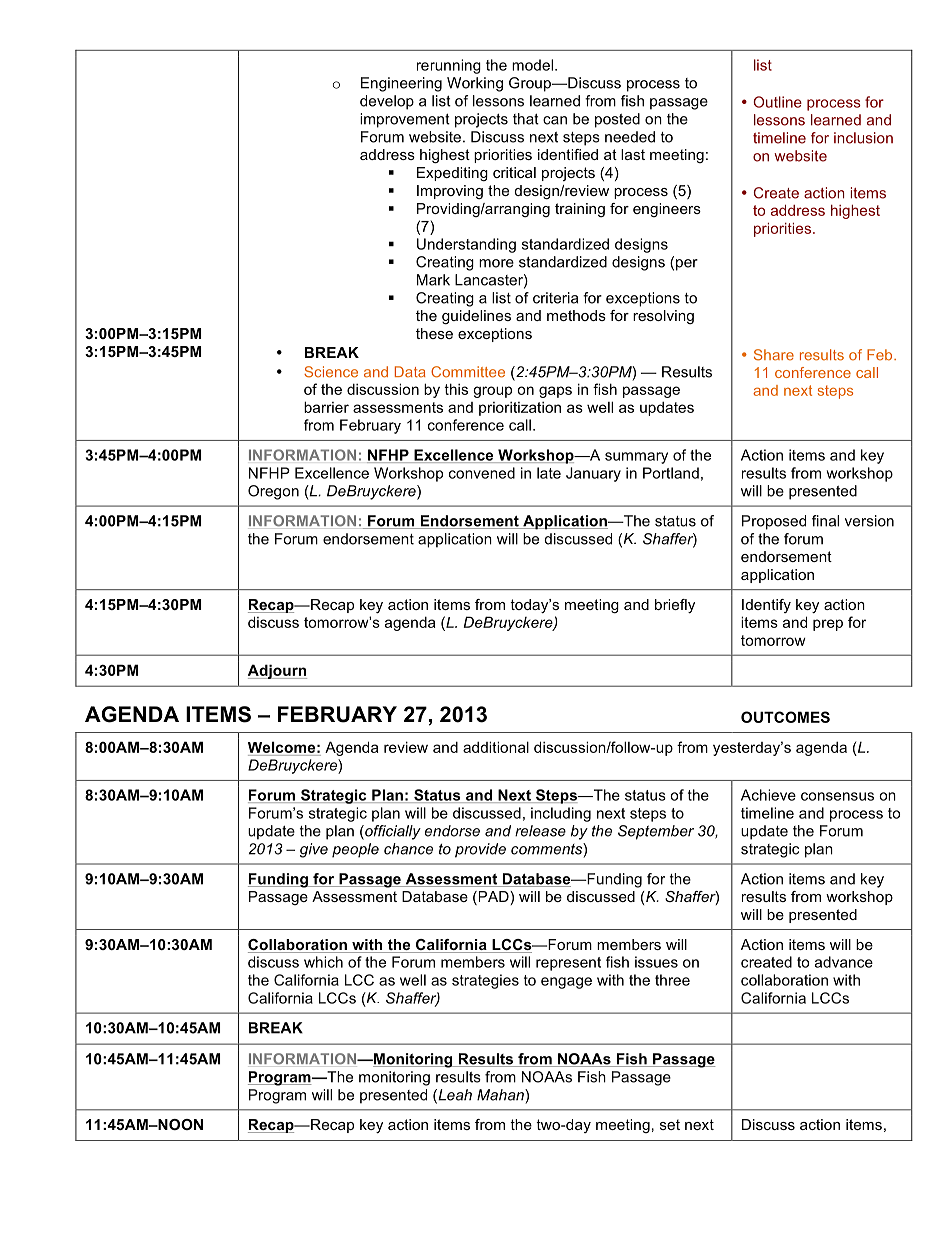 The width and height of the screenshot is (952, 1233). What do you see at coordinates (387, 102) in the screenshot?
I see `develop` at bounding box center [387, 102].
